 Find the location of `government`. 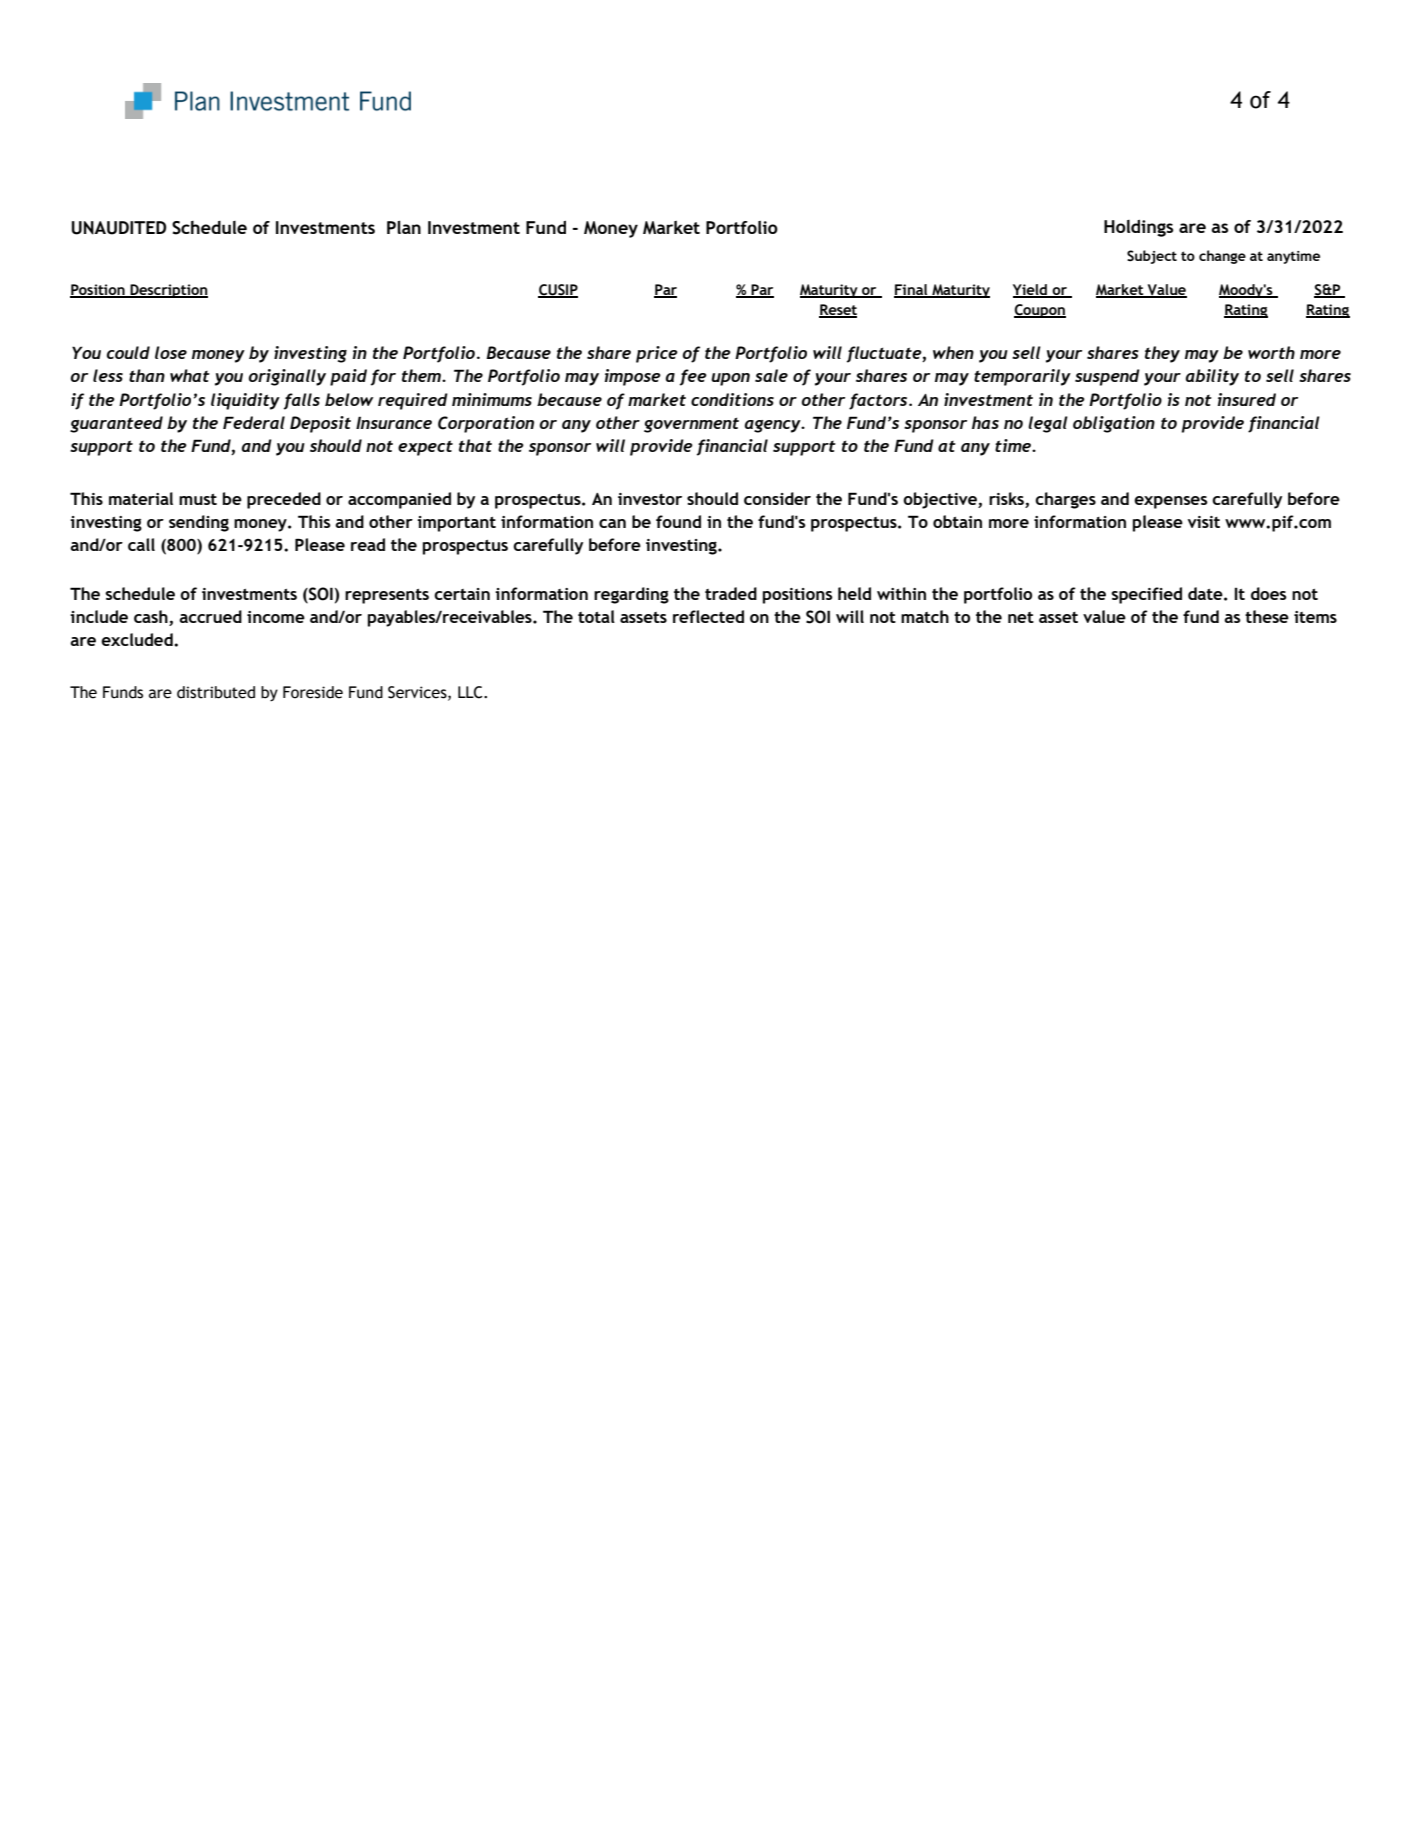

government is located at coordinates (691, 425).
